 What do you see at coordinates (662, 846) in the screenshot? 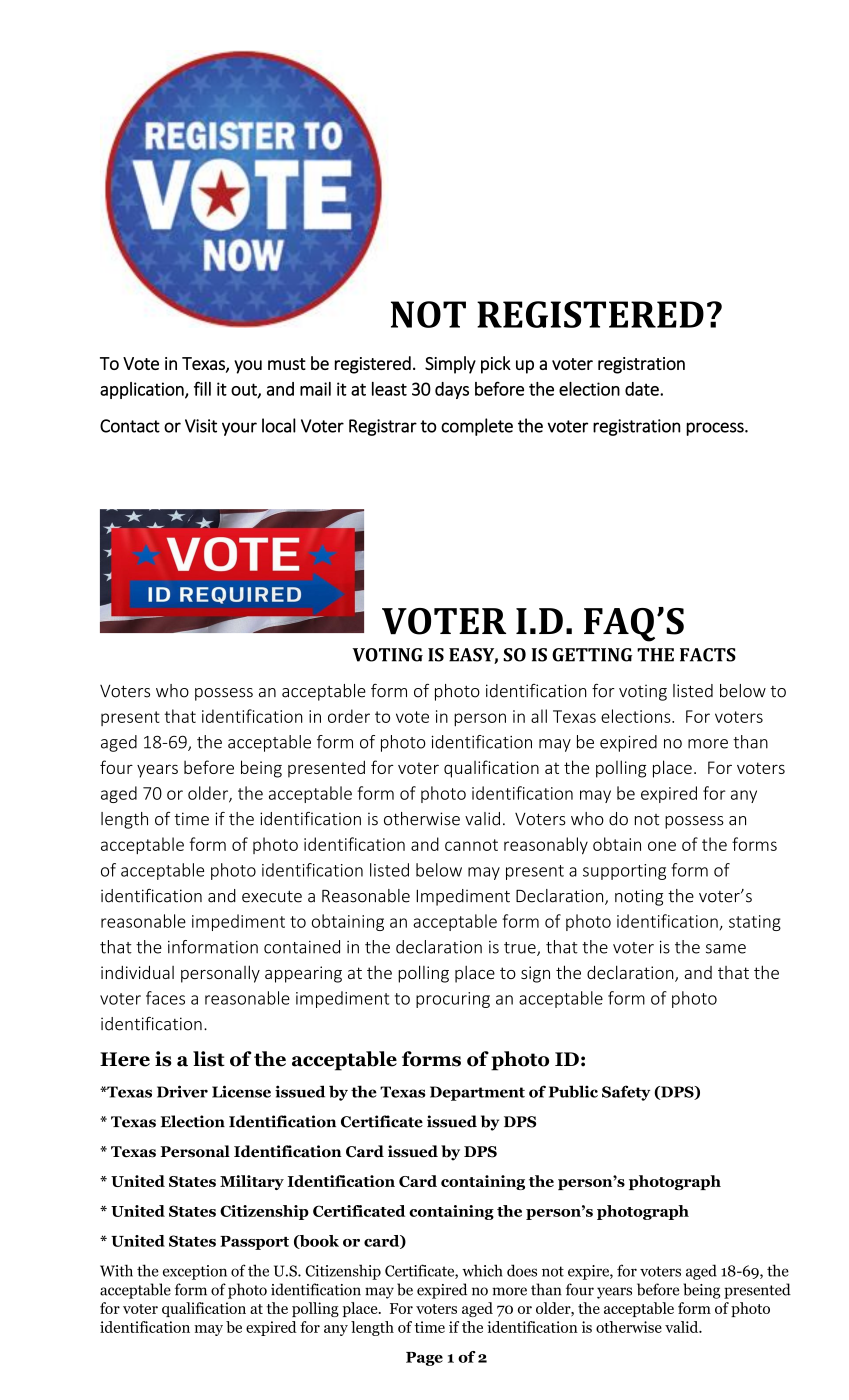
I see `one` at bounding box center [662, 846].
